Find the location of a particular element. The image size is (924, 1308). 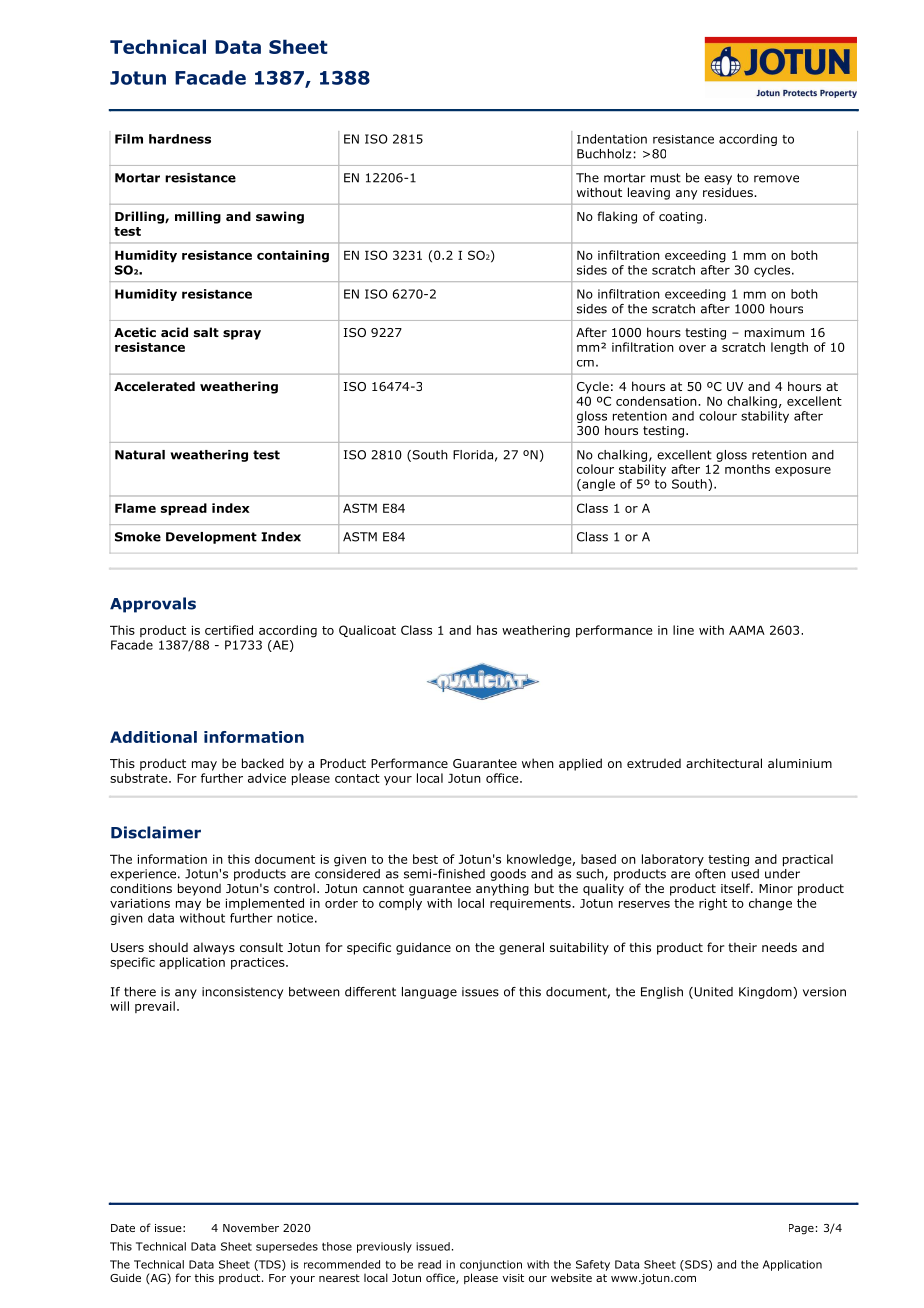

when is located at coordinates (538, 763).
